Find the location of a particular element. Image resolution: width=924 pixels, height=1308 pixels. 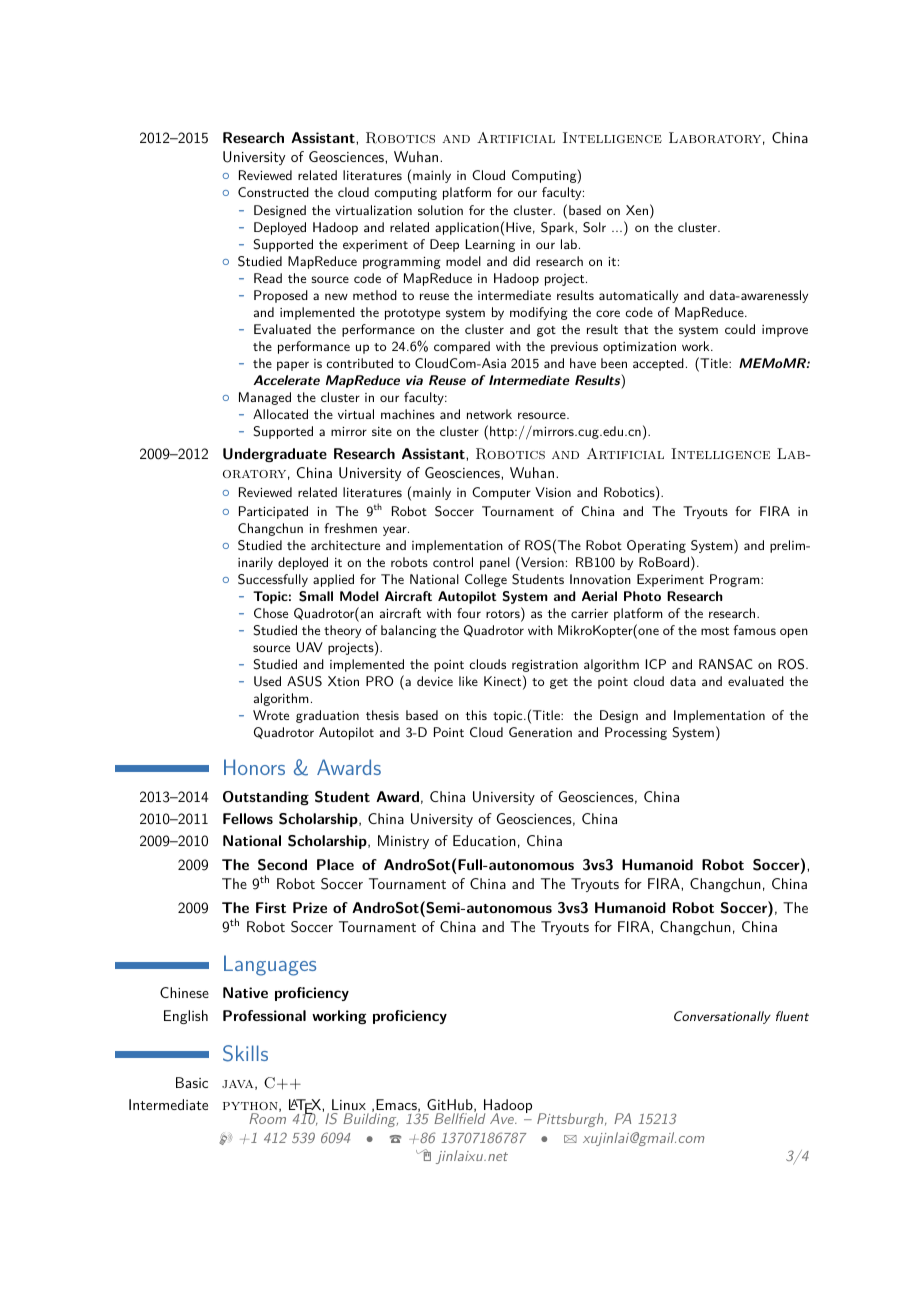

Education is located at coordinates (484, 840).
